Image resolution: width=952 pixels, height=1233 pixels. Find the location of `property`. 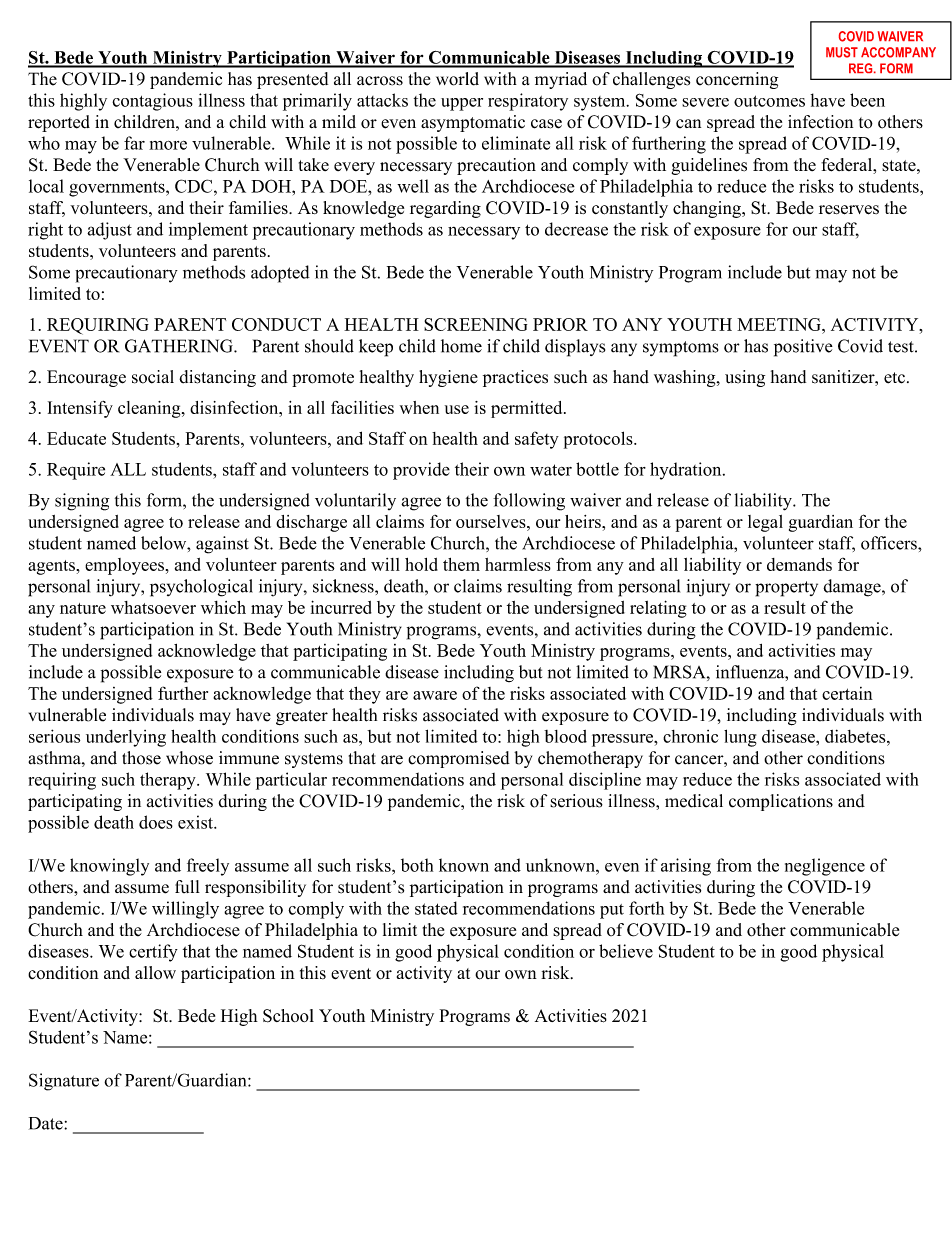

property is located at coordinates (786, 589).
